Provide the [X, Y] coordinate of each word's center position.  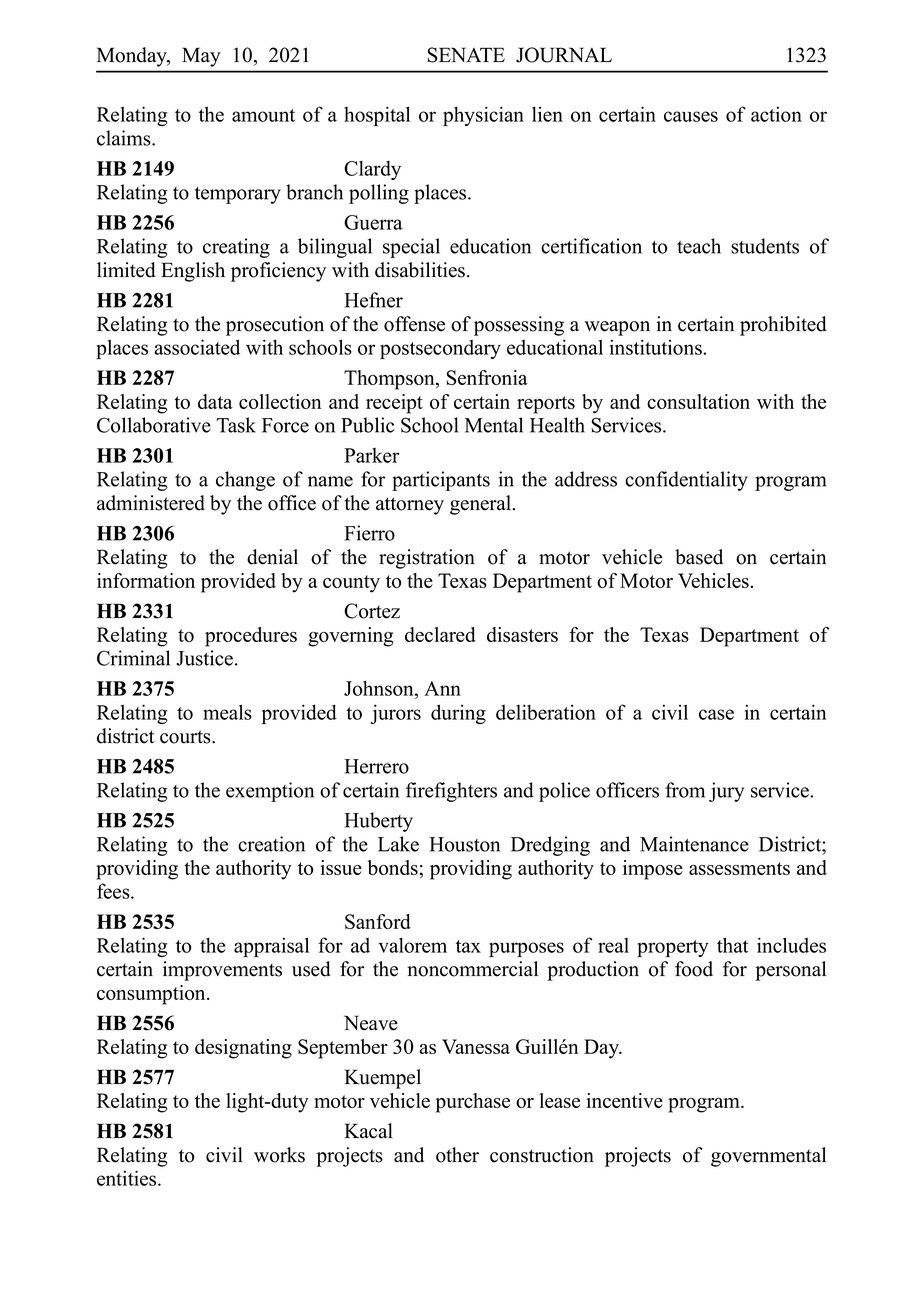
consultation [698, 401]
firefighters [451, 792]
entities [128, 1178]
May [201, 57]
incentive [625, 1100]
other [457, 1155]
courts [186, 737]
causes [691, 116]
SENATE [466, 55]
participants [441, 481]
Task [236, 425]
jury [726, 792]
